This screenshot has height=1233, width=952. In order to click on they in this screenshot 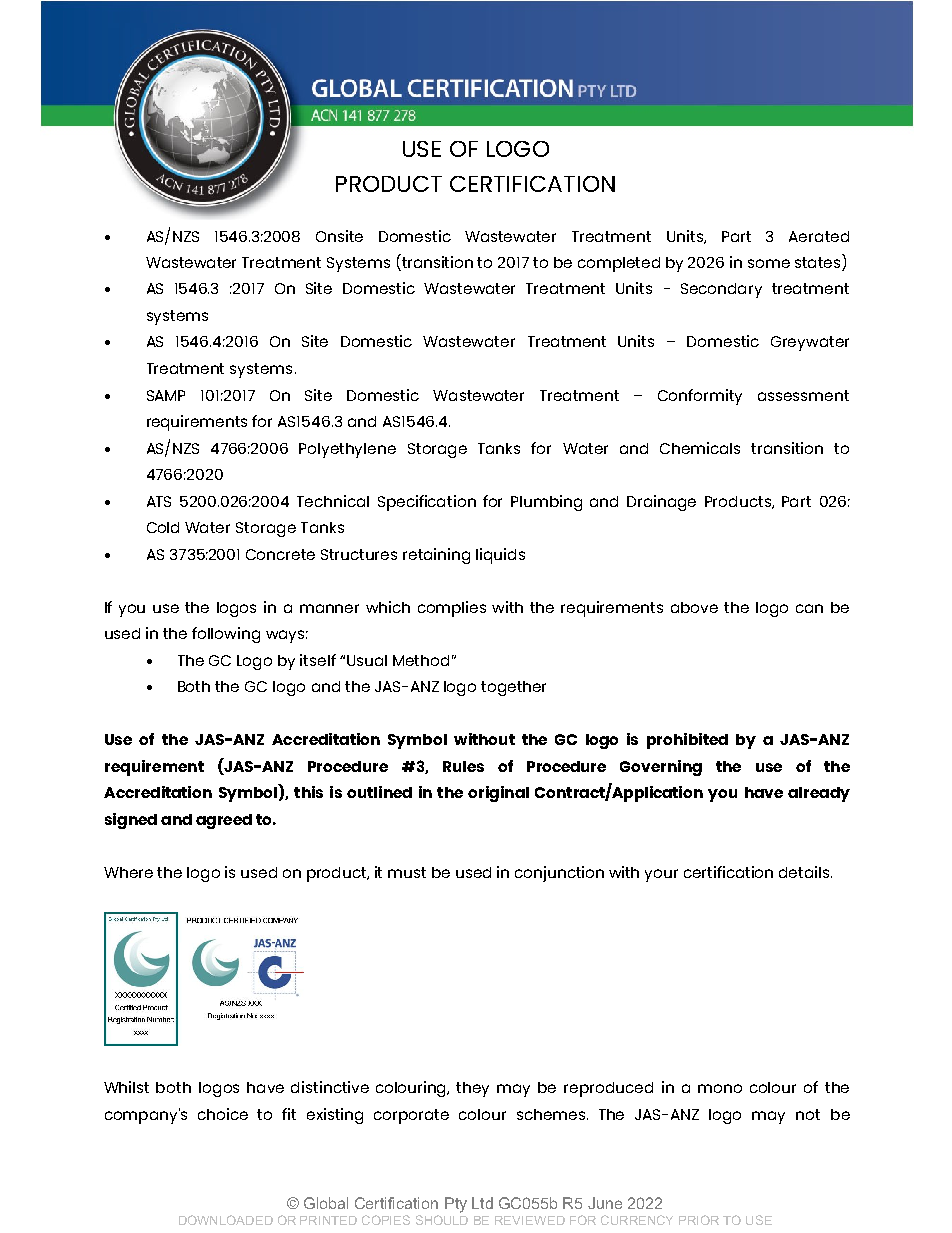, I will do `click(472, 1089)`.
